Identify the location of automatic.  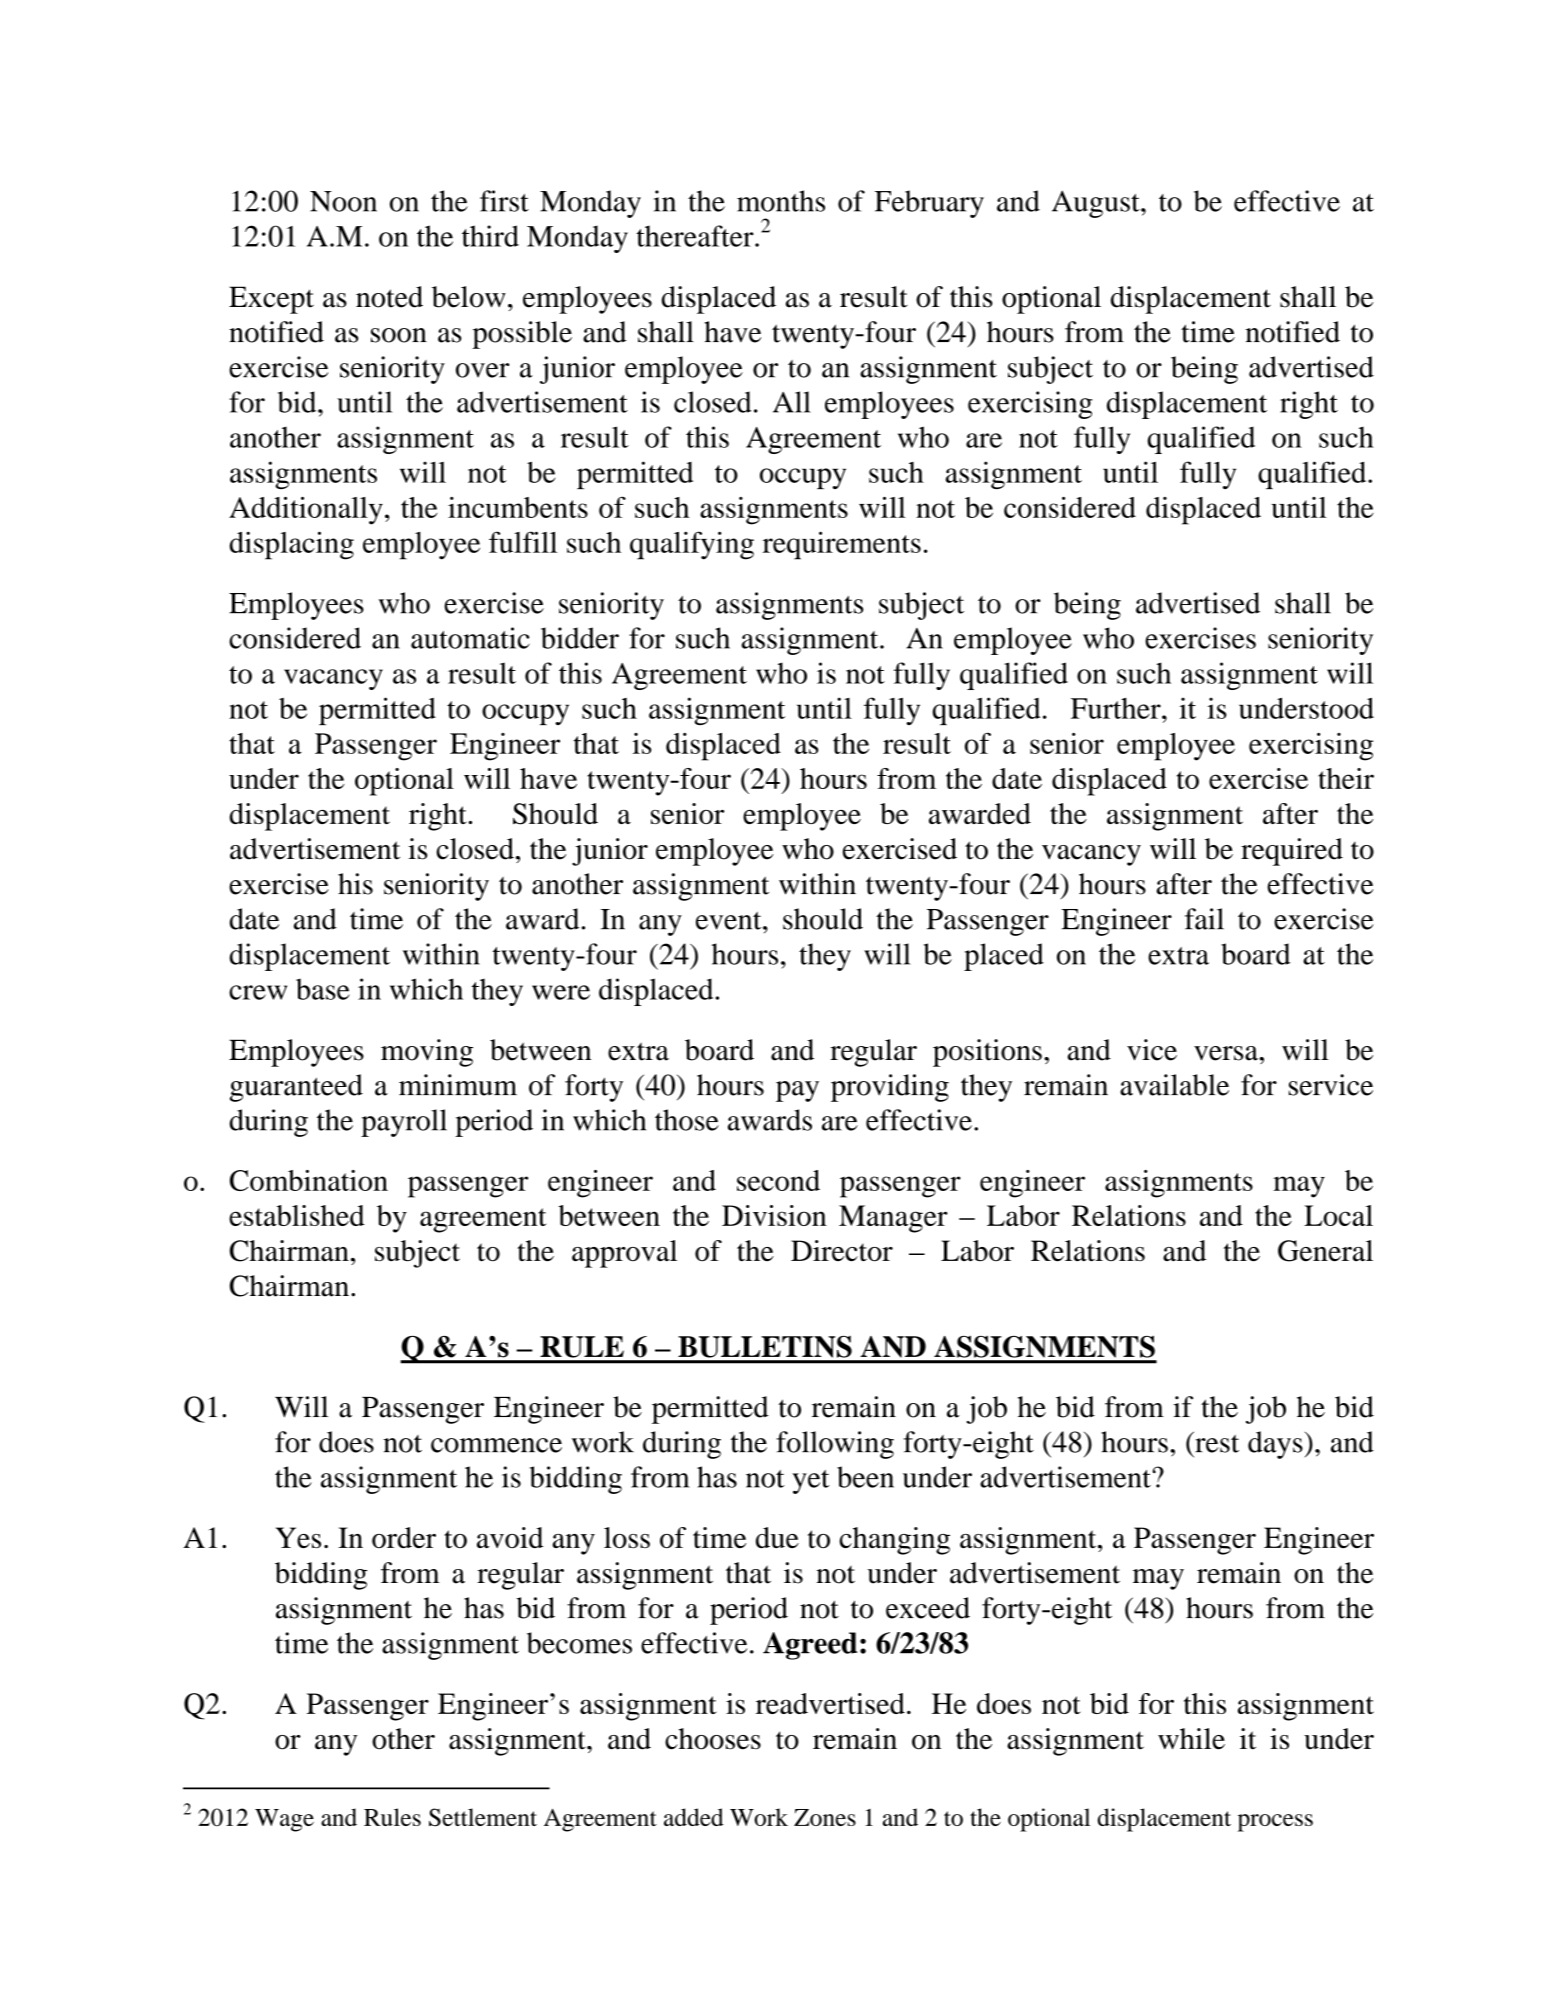
(470, 638).
